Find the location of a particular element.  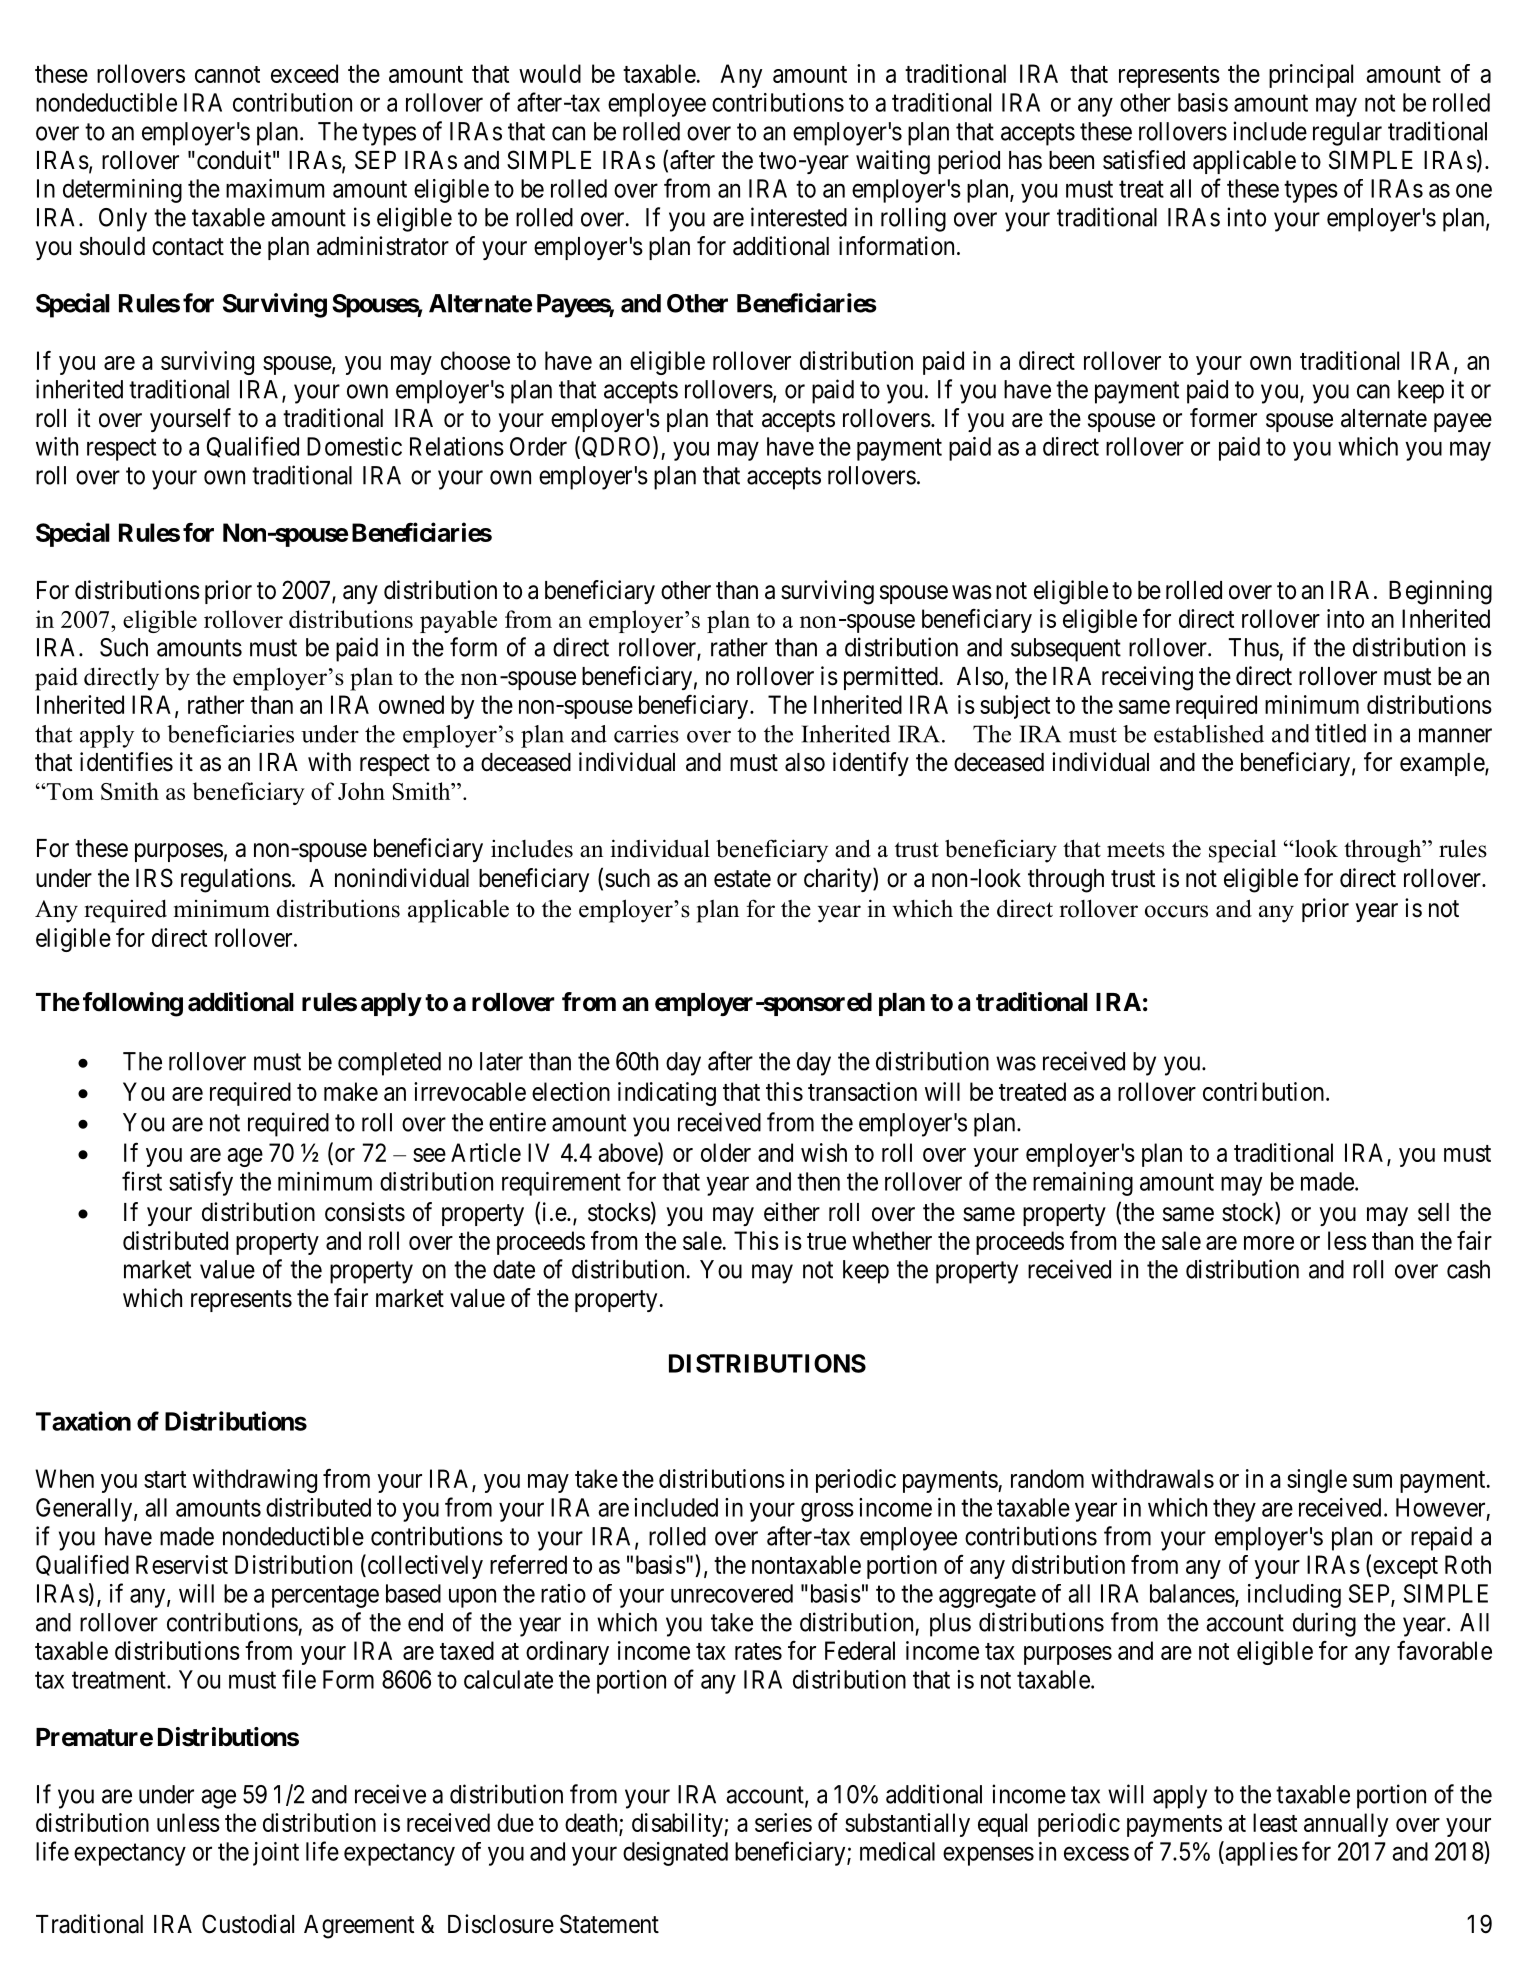

identifies is located at coordinates (126, 762).
